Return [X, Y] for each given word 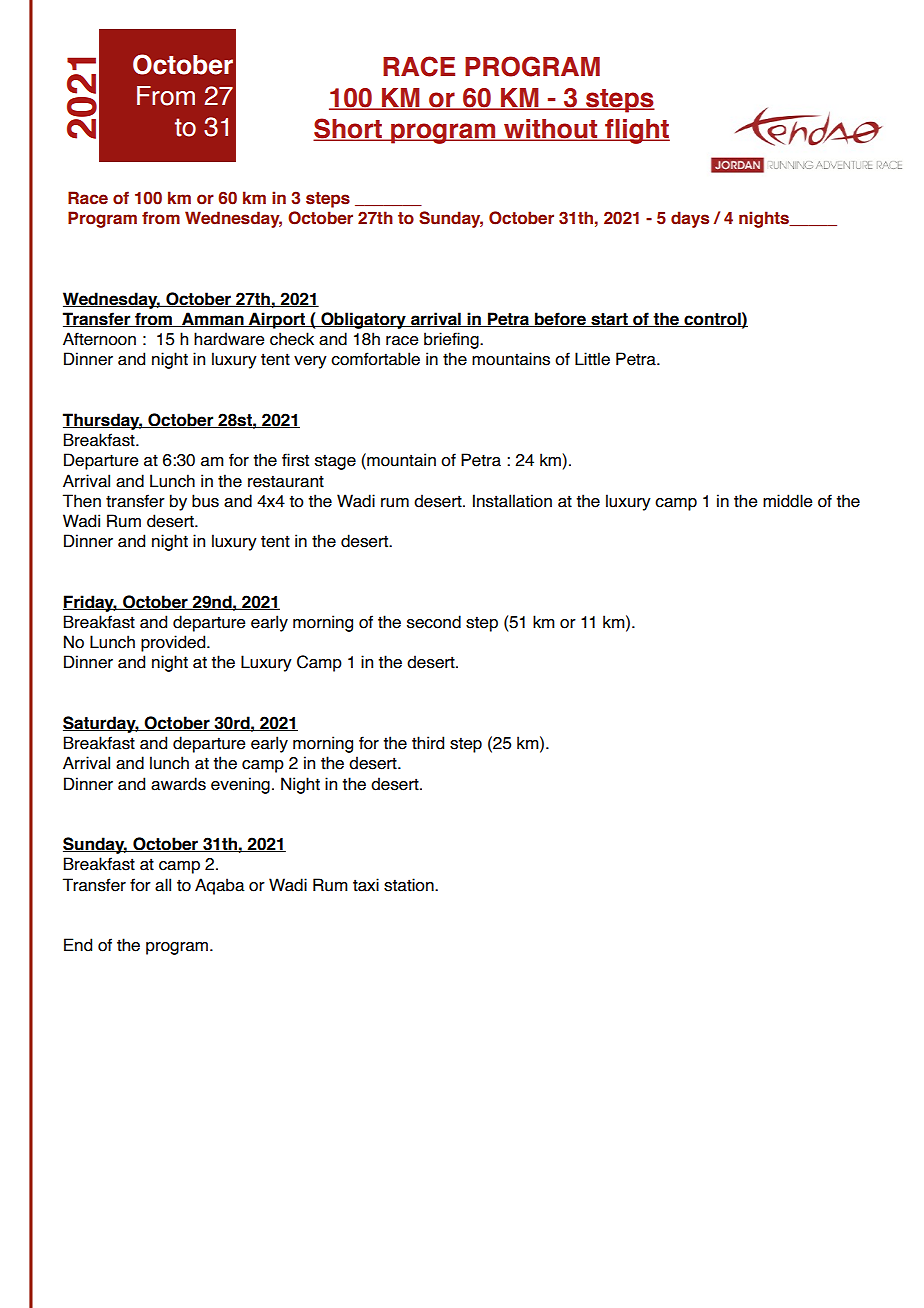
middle [787, 501]
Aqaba [220, 886]
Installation [512, 501]
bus [205, 501]
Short [348, 129]
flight [636, 131]
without [551, 130]
